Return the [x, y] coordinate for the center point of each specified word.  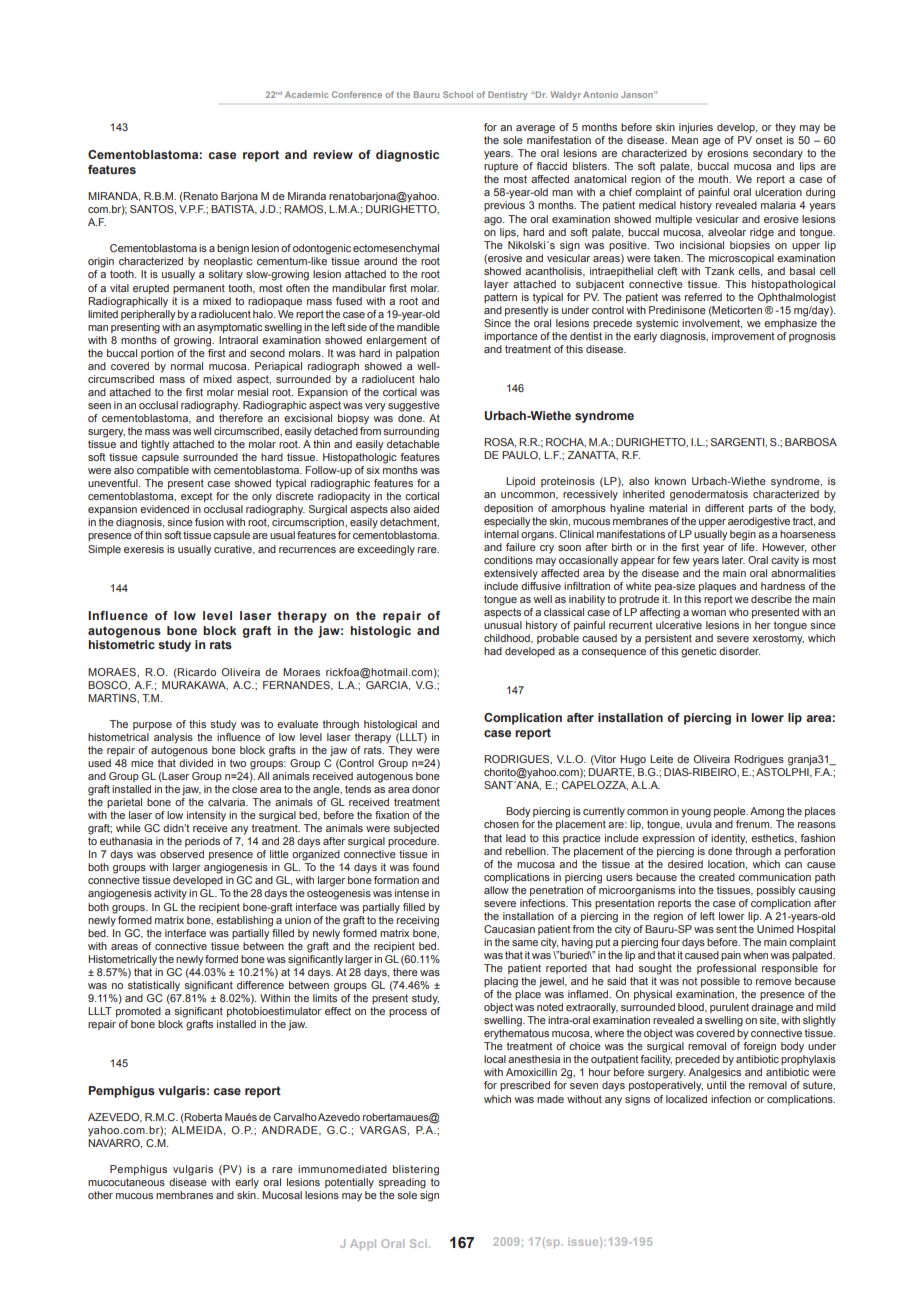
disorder [739, 651]
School [458, 94]
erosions [727, 153]
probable [558, 639]
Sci [418, 1243]
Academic [306, 94]
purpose [152, 726]
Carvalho [295, 1117]
